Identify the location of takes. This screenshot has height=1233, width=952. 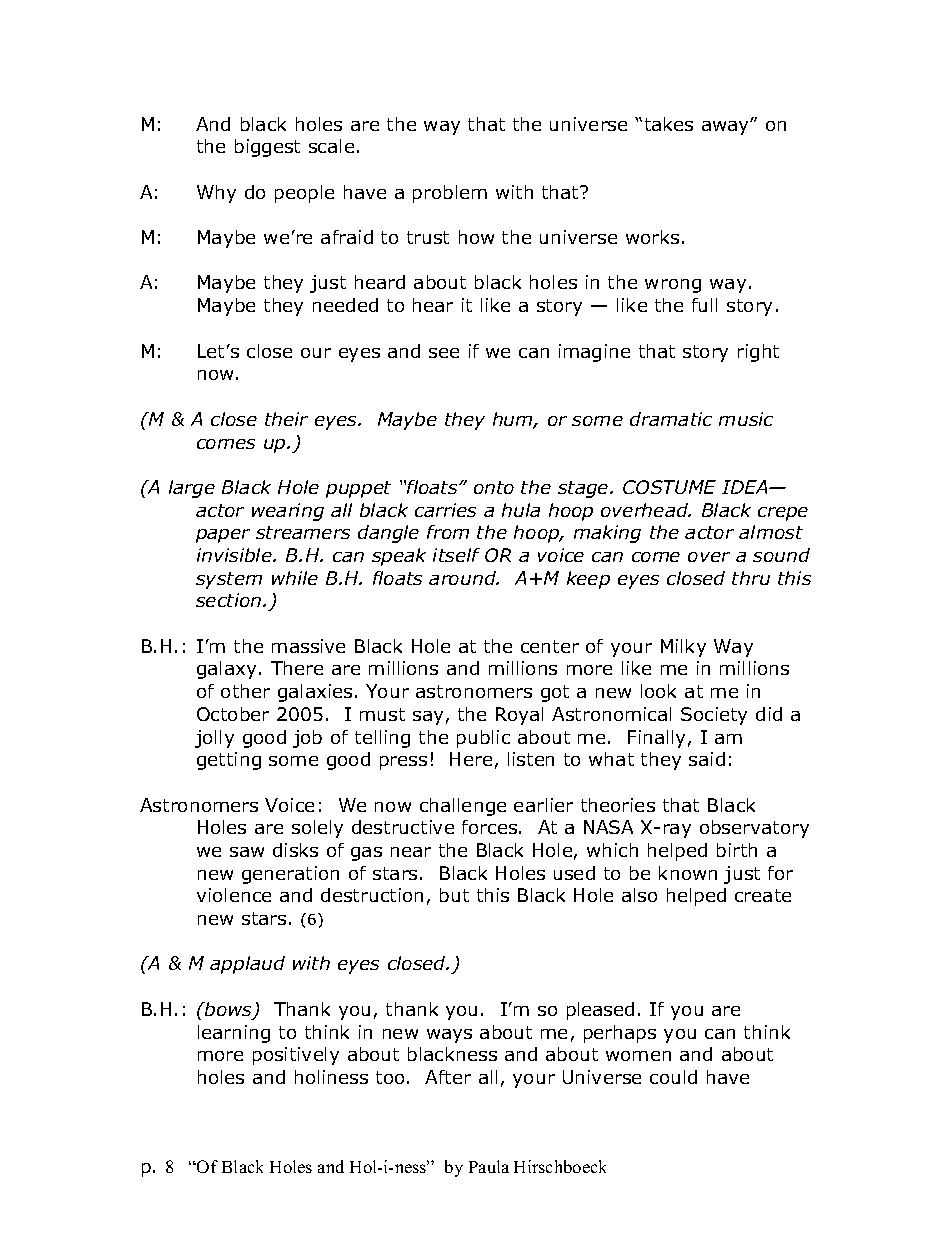
(669, 124).
